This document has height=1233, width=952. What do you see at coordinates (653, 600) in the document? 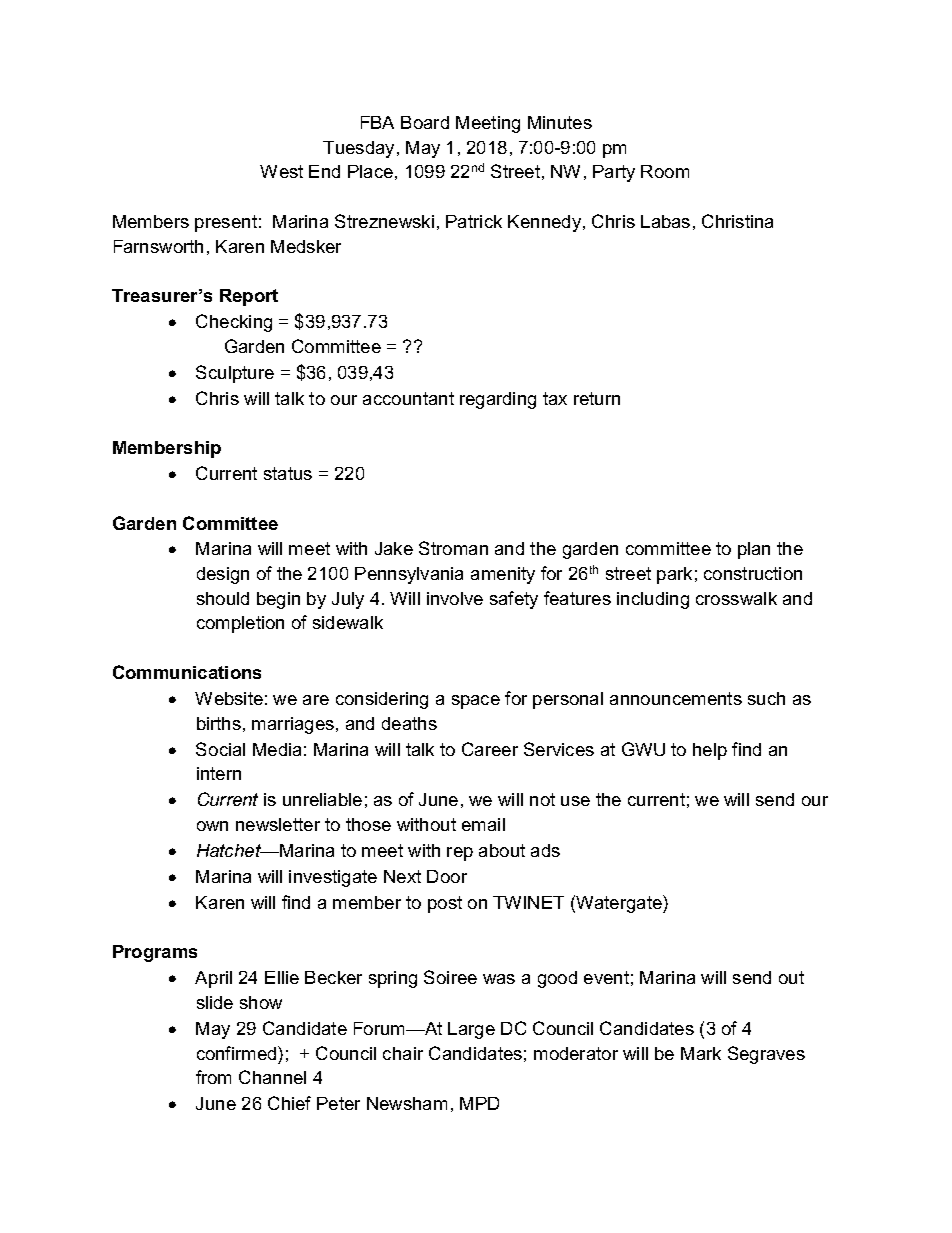
I see `including` at bounding box center [653, 600].
